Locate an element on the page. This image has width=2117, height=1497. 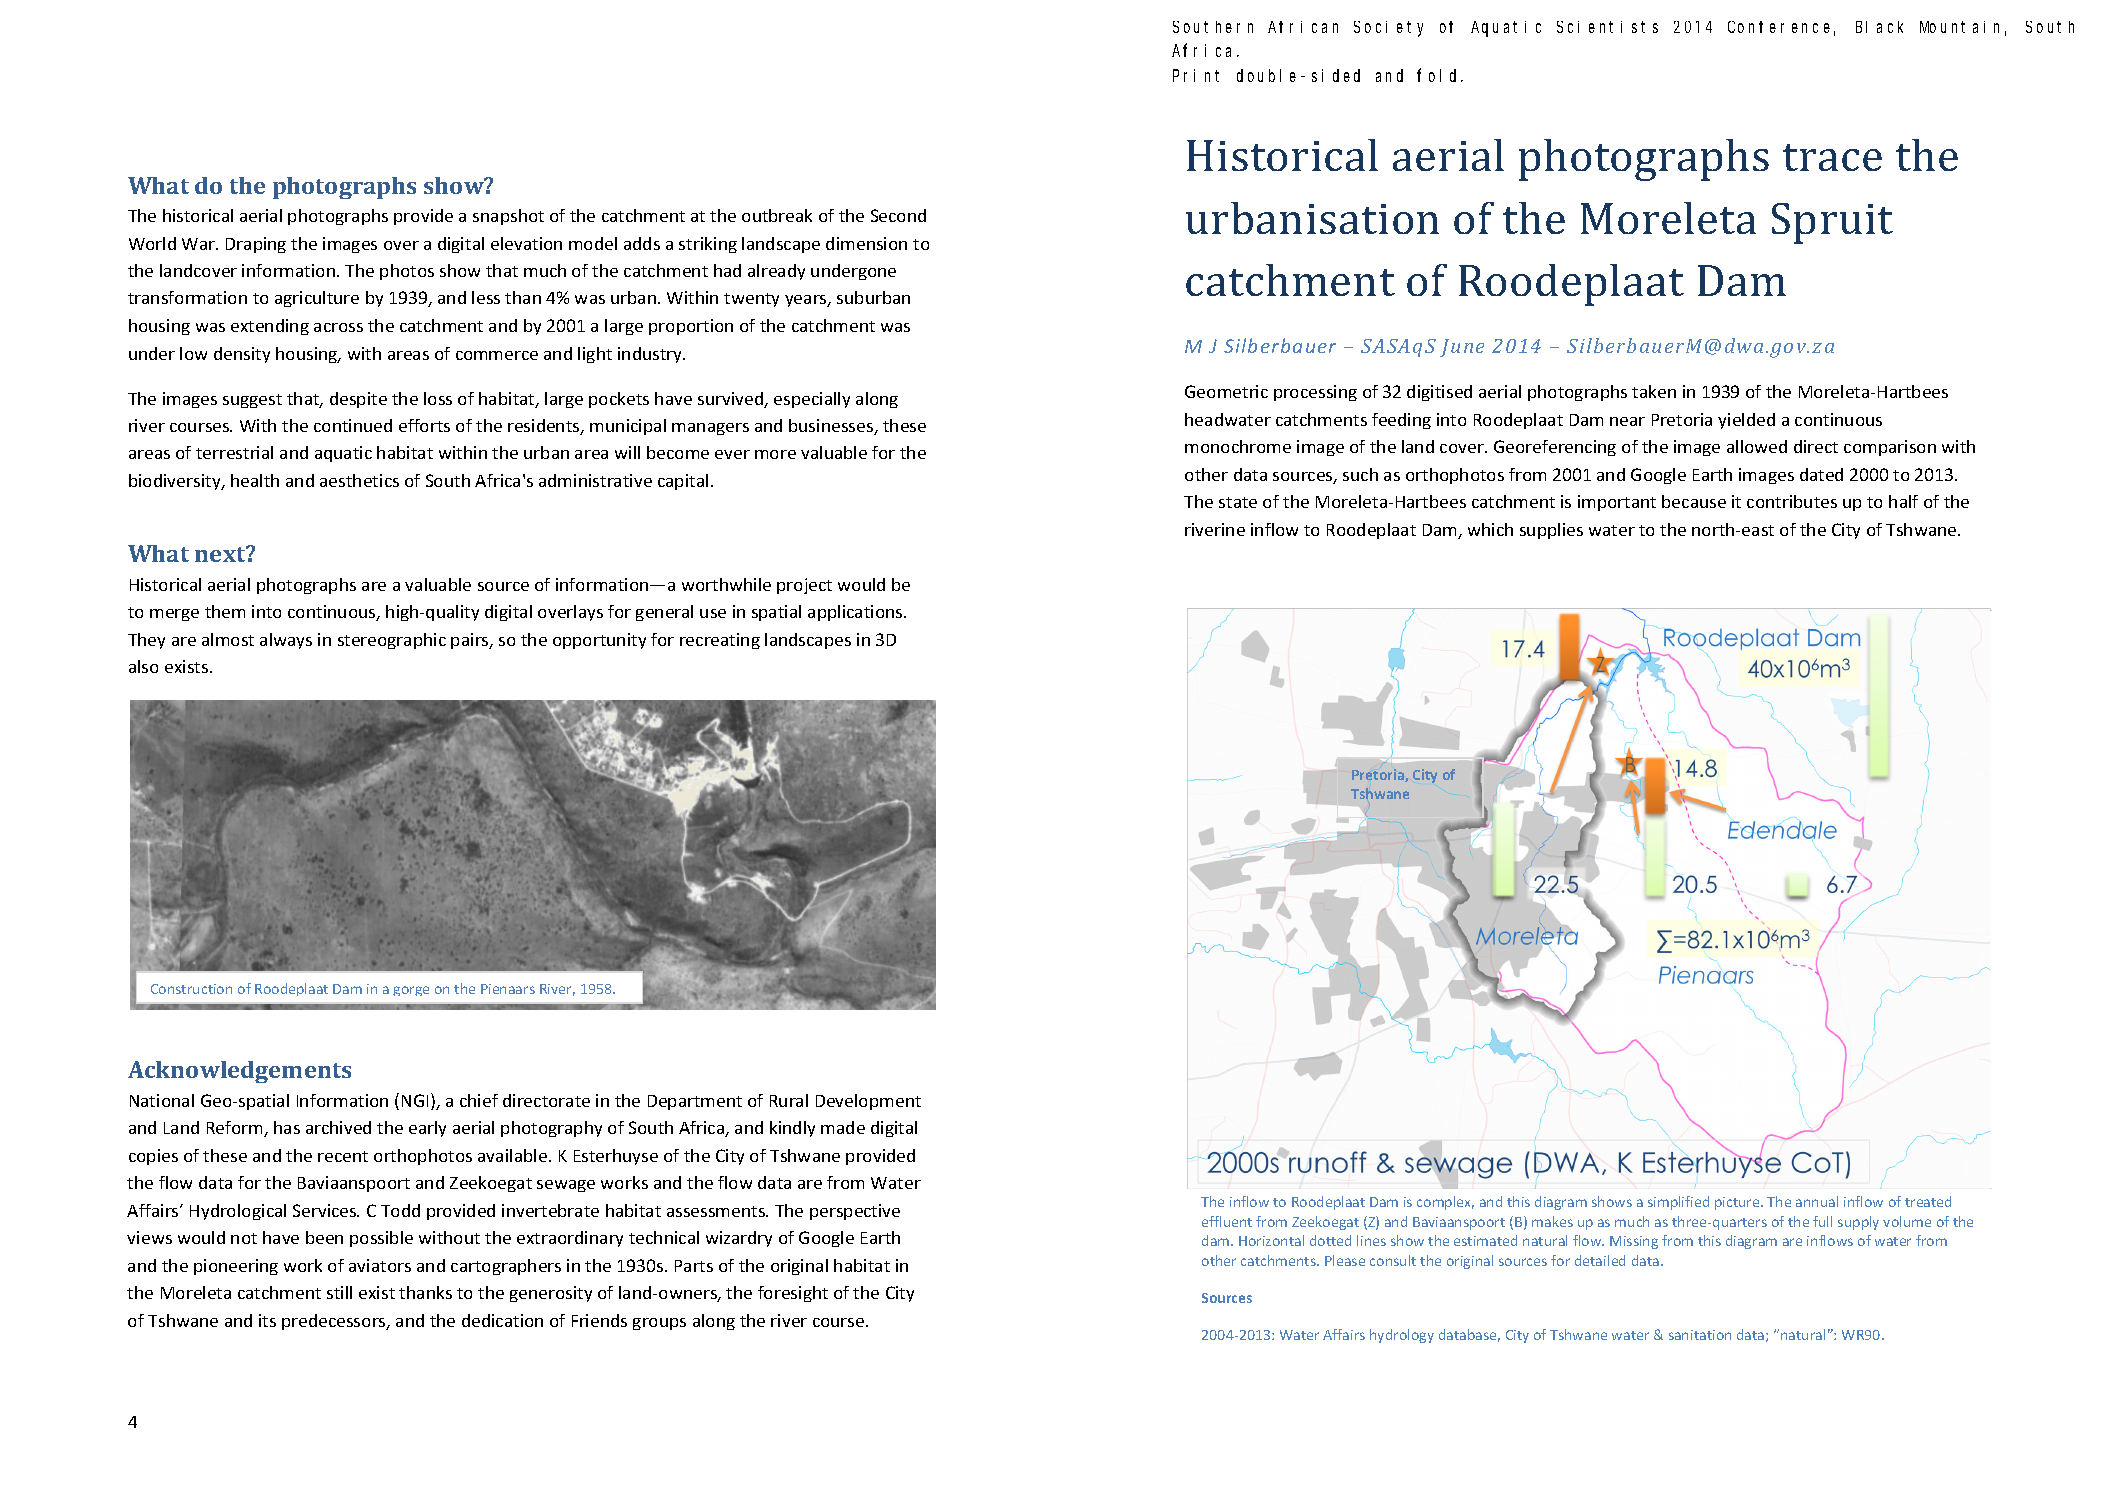
Draping is located at coordinates (256, 245).
